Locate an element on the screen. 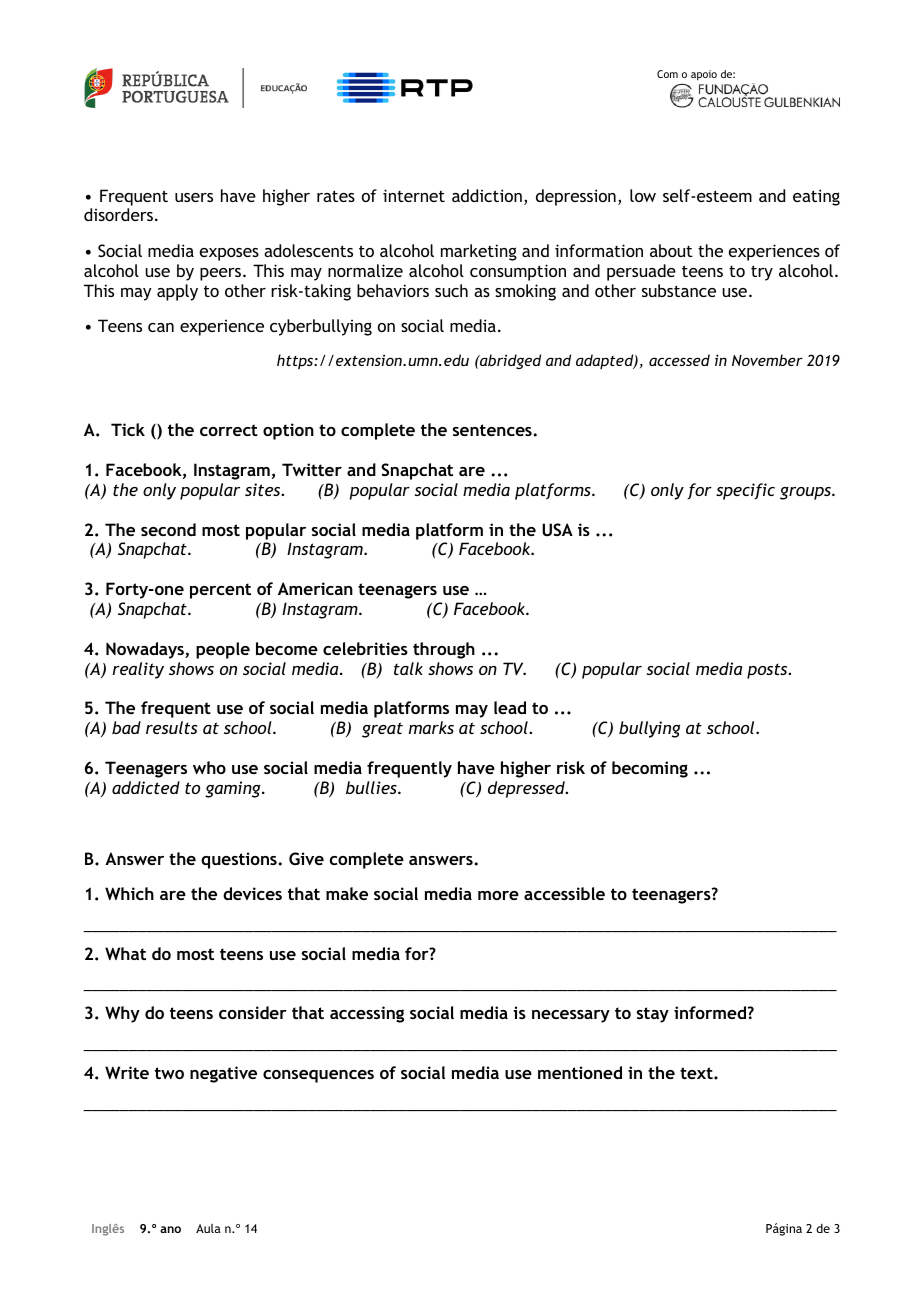  Aula is located at coordinates (208, 1228).
